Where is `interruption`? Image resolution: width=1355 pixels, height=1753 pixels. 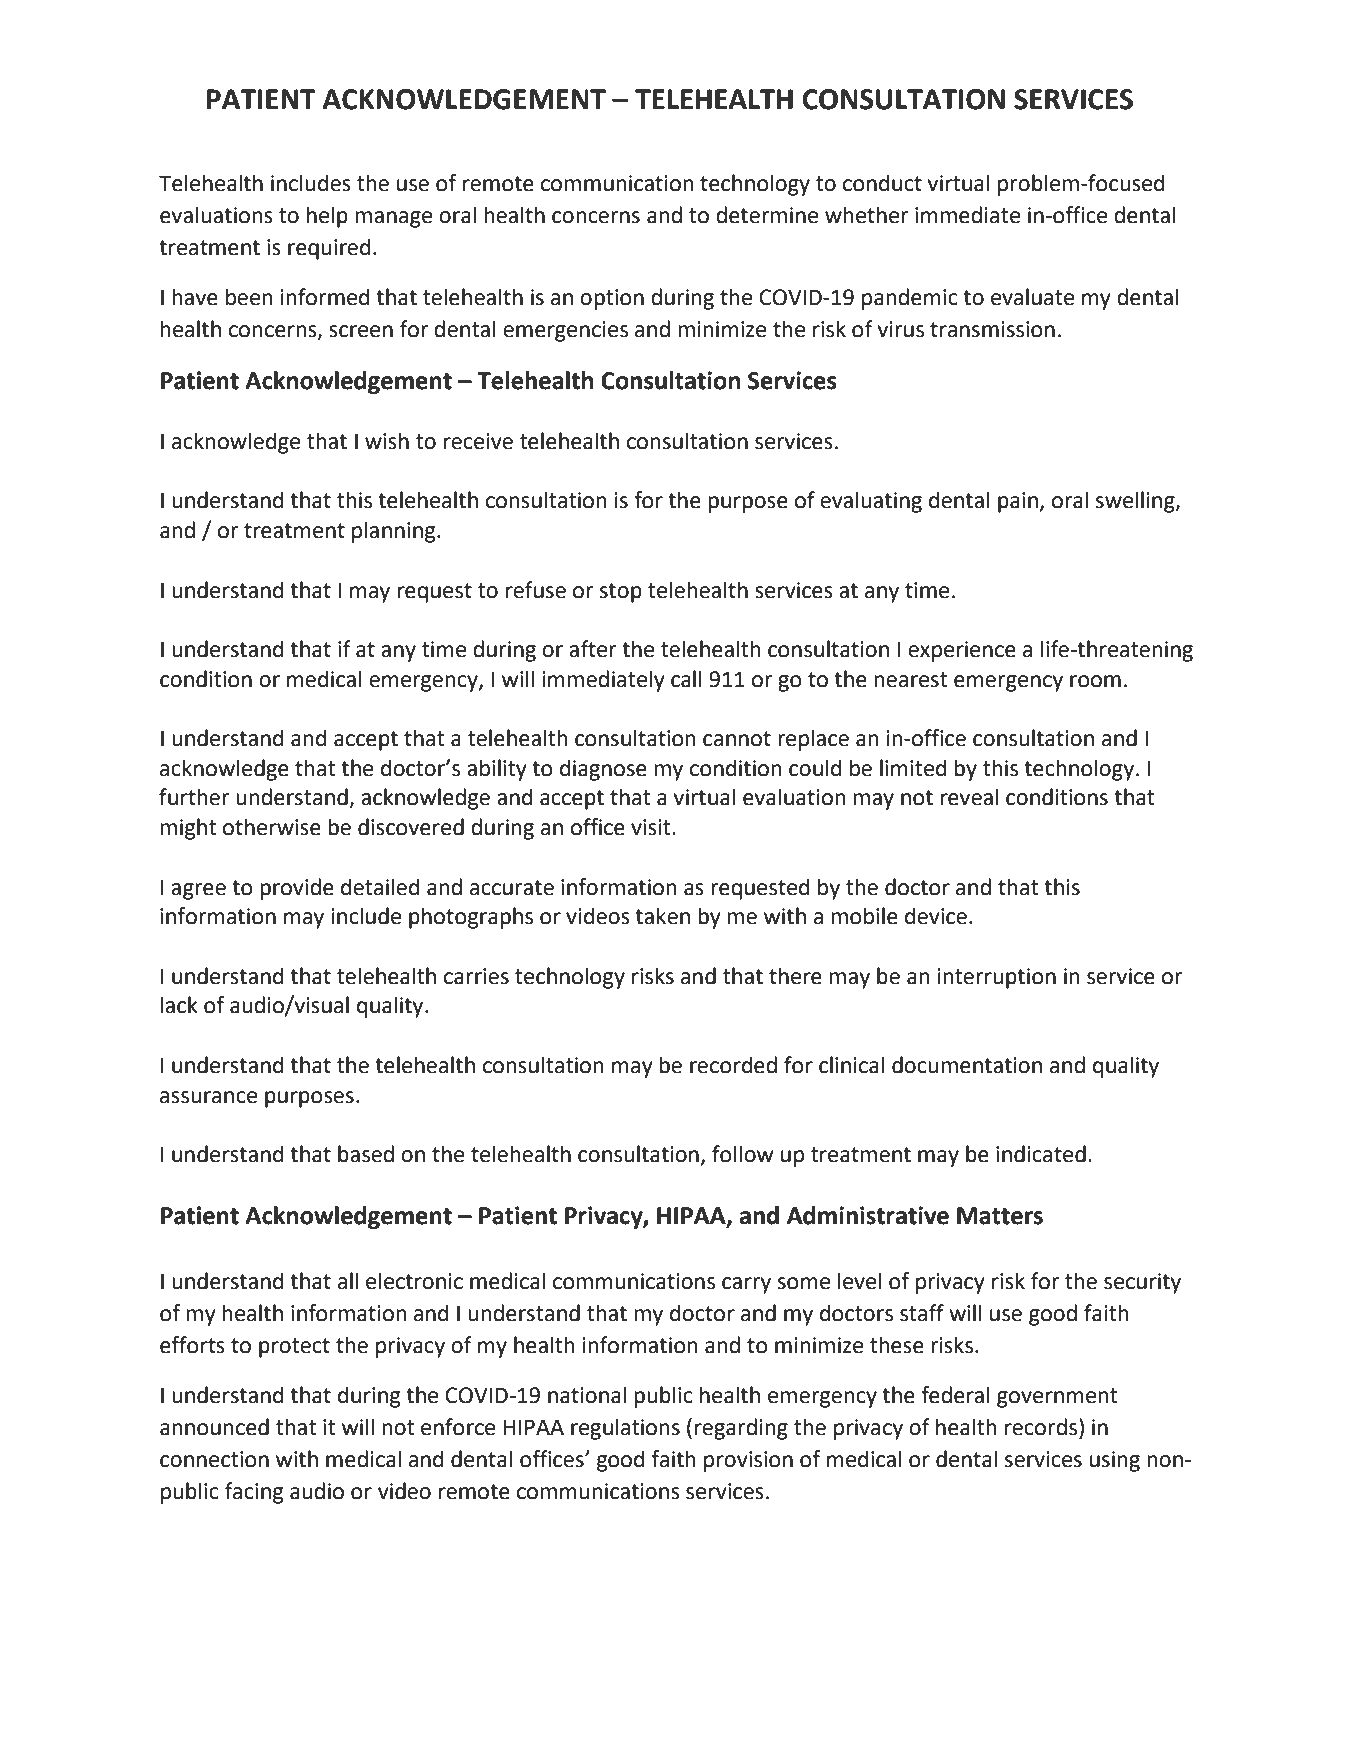
interruption is located at coordinates (997, 978).
